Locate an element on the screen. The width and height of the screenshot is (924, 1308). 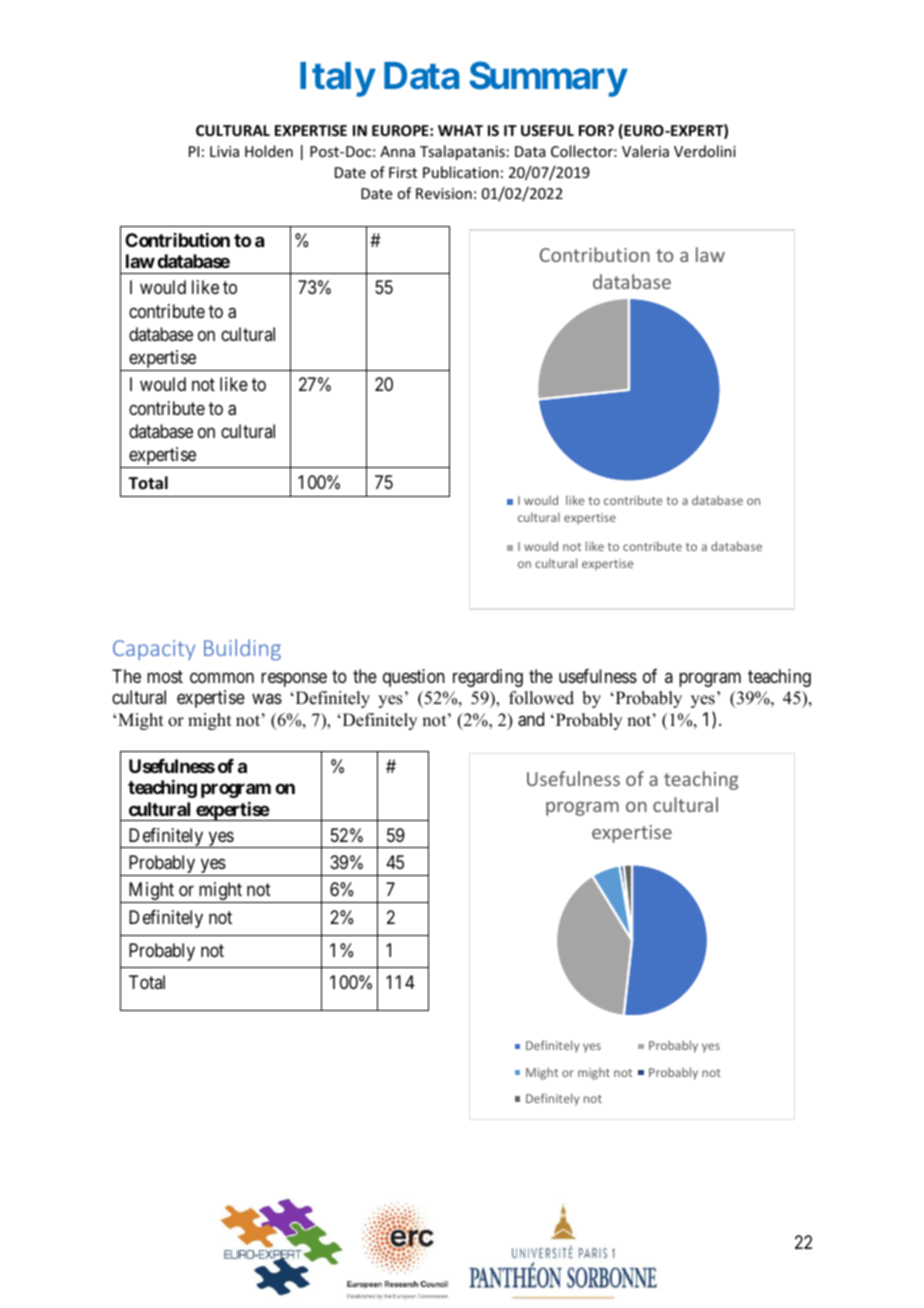
question is located at coordinates (414, 678).
